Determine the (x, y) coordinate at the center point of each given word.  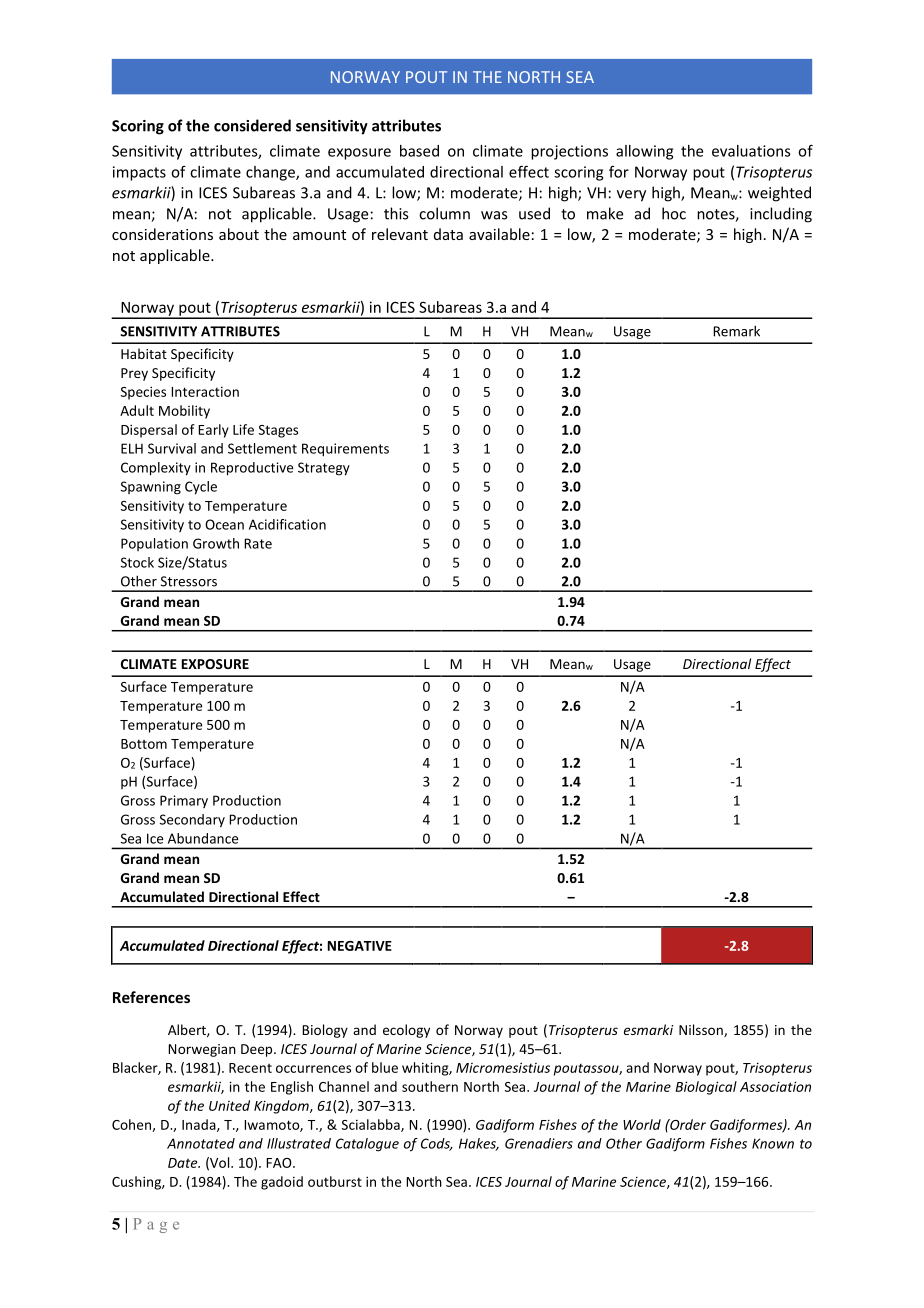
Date (184, 1163)
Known (773, 1143)
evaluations (751, 151)
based (419, 151)
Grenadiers (539, 1143)
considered (252, 125)
